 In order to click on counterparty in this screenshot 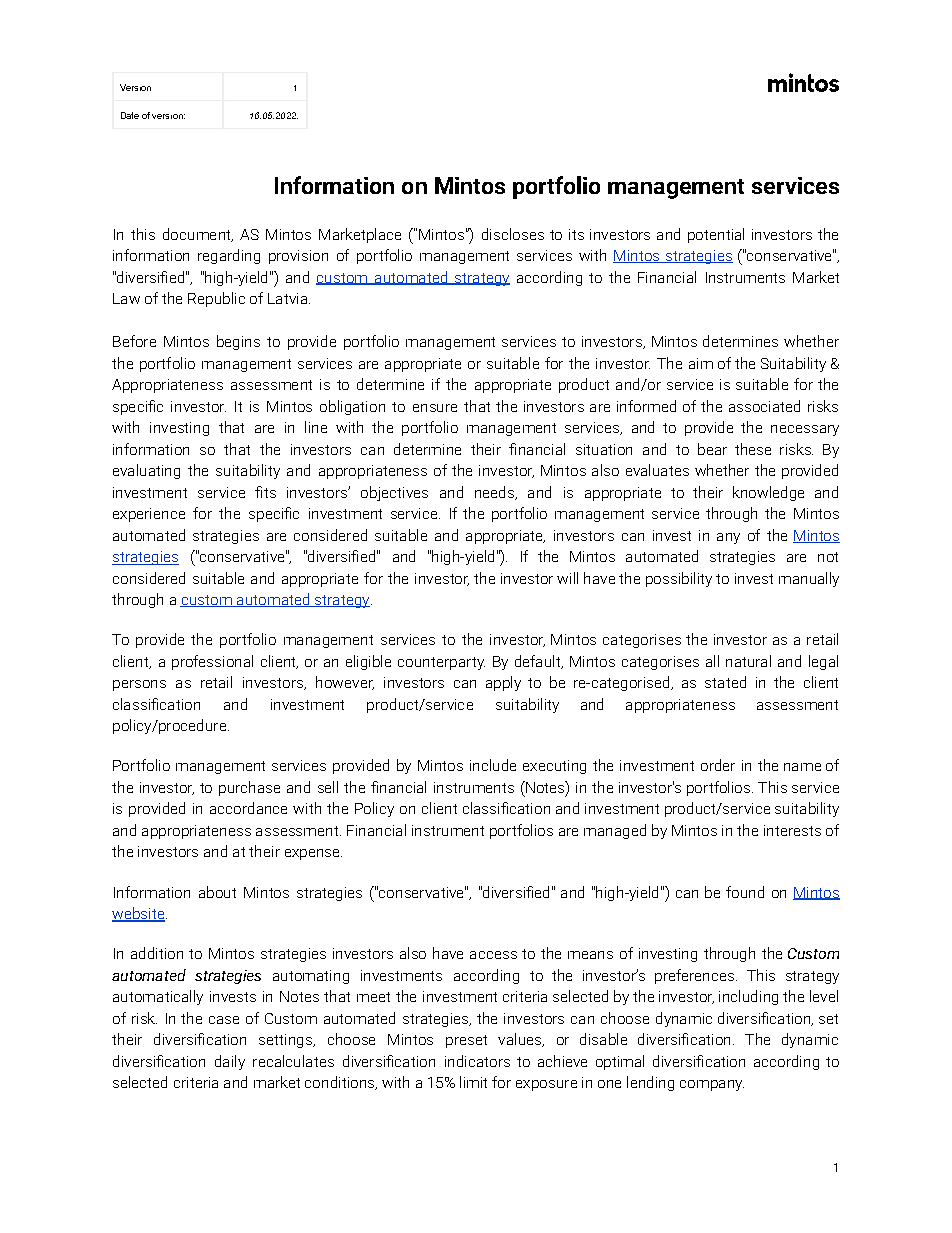, I will do `click(441, 663)`.
